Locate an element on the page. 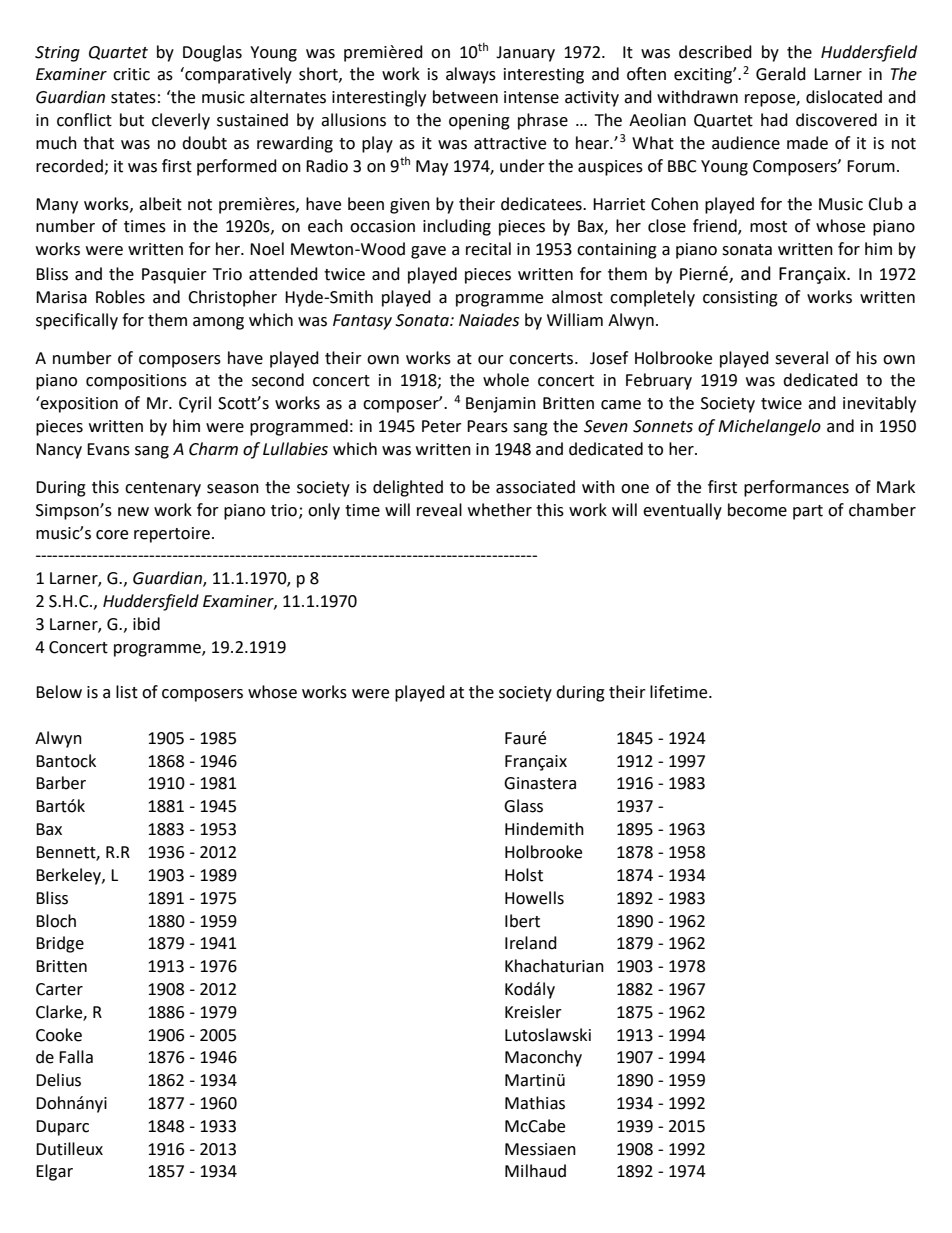 This document has width=952, height=1233. Holst is located at coordinates (524, 875).
